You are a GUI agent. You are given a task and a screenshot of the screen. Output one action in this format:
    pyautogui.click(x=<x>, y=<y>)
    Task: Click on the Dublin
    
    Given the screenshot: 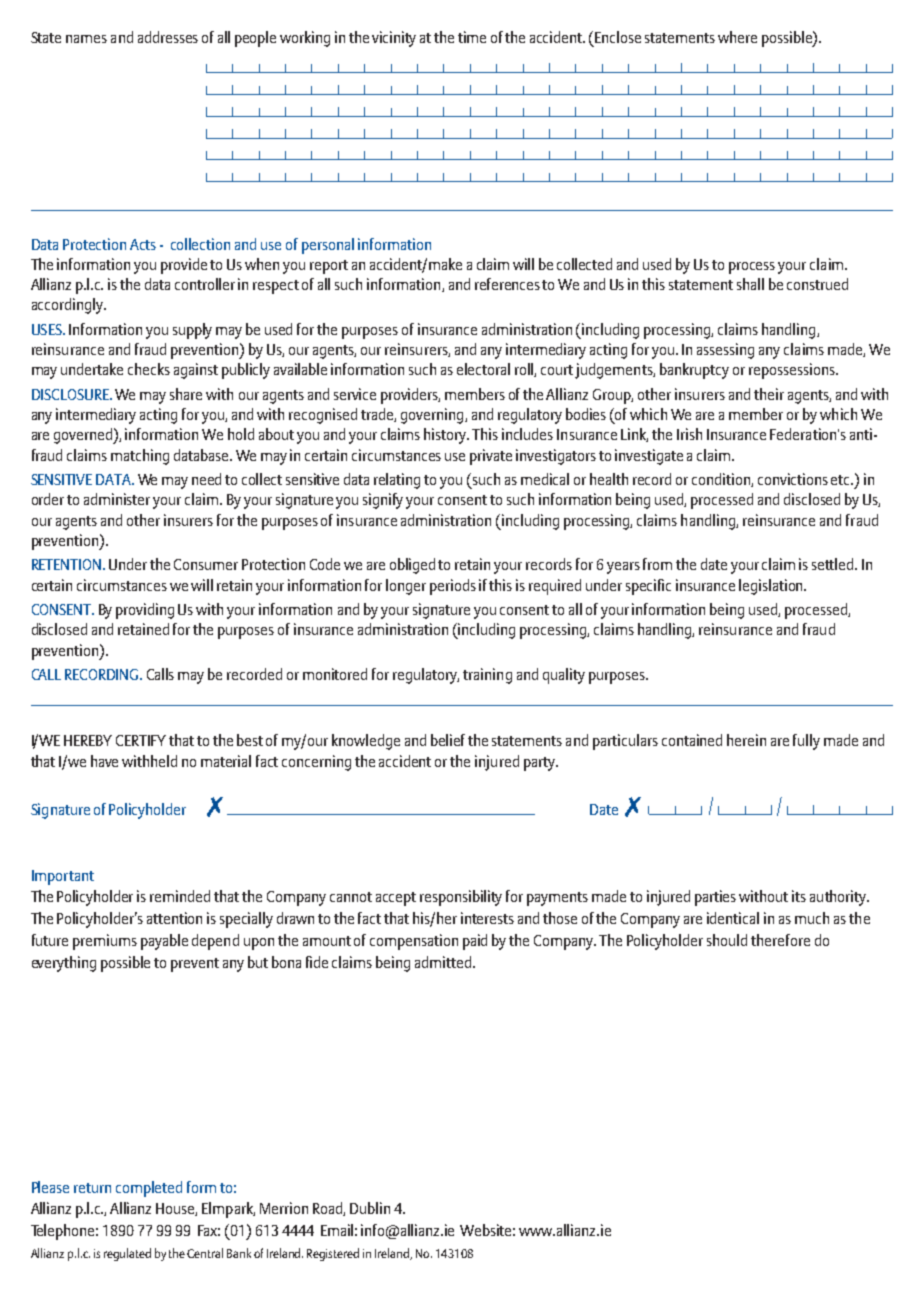 What is the action you would take?
    pyautogui.click(x=370, y=1208)
